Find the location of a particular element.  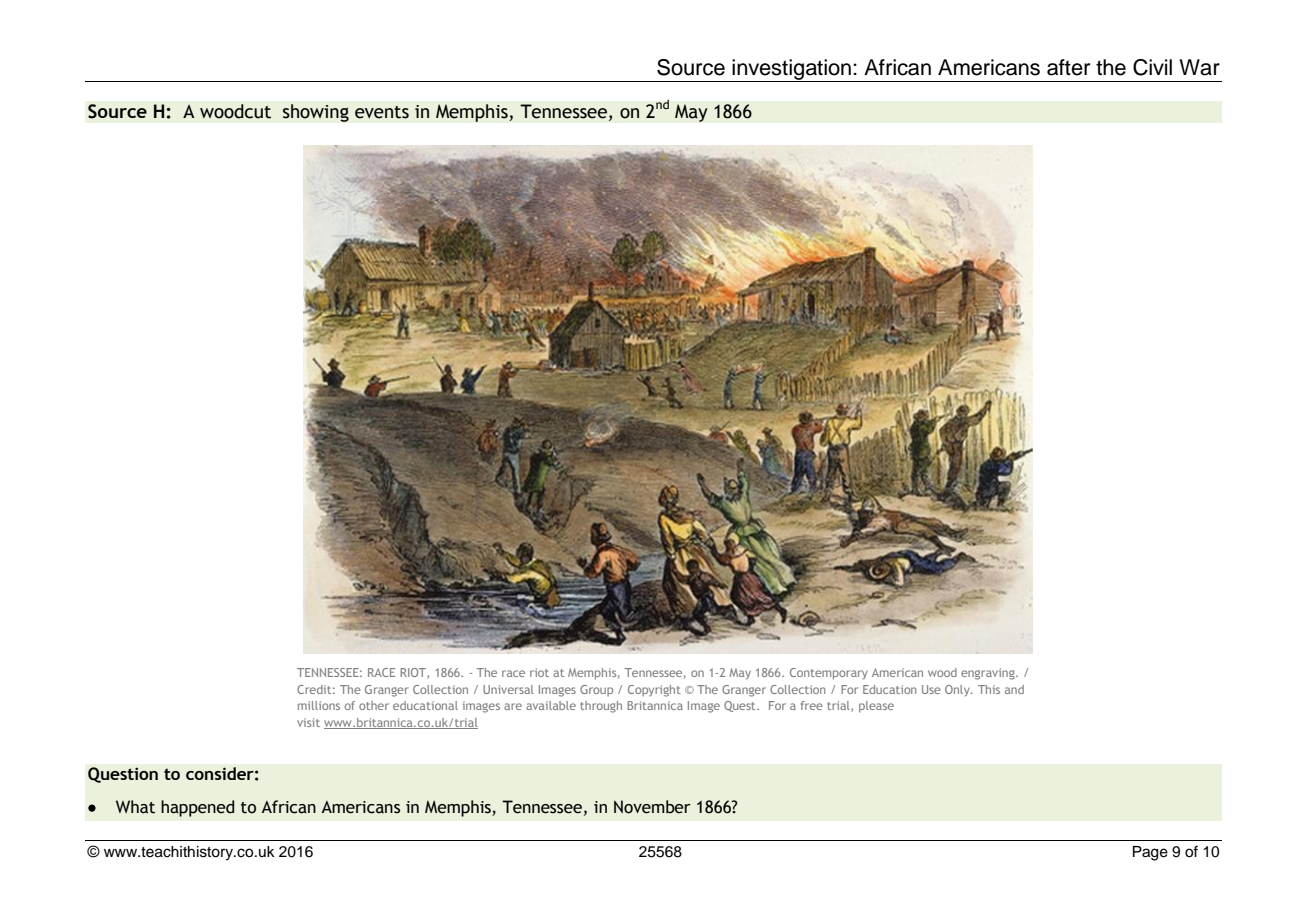

and is located at coordinates (1014, 689).
